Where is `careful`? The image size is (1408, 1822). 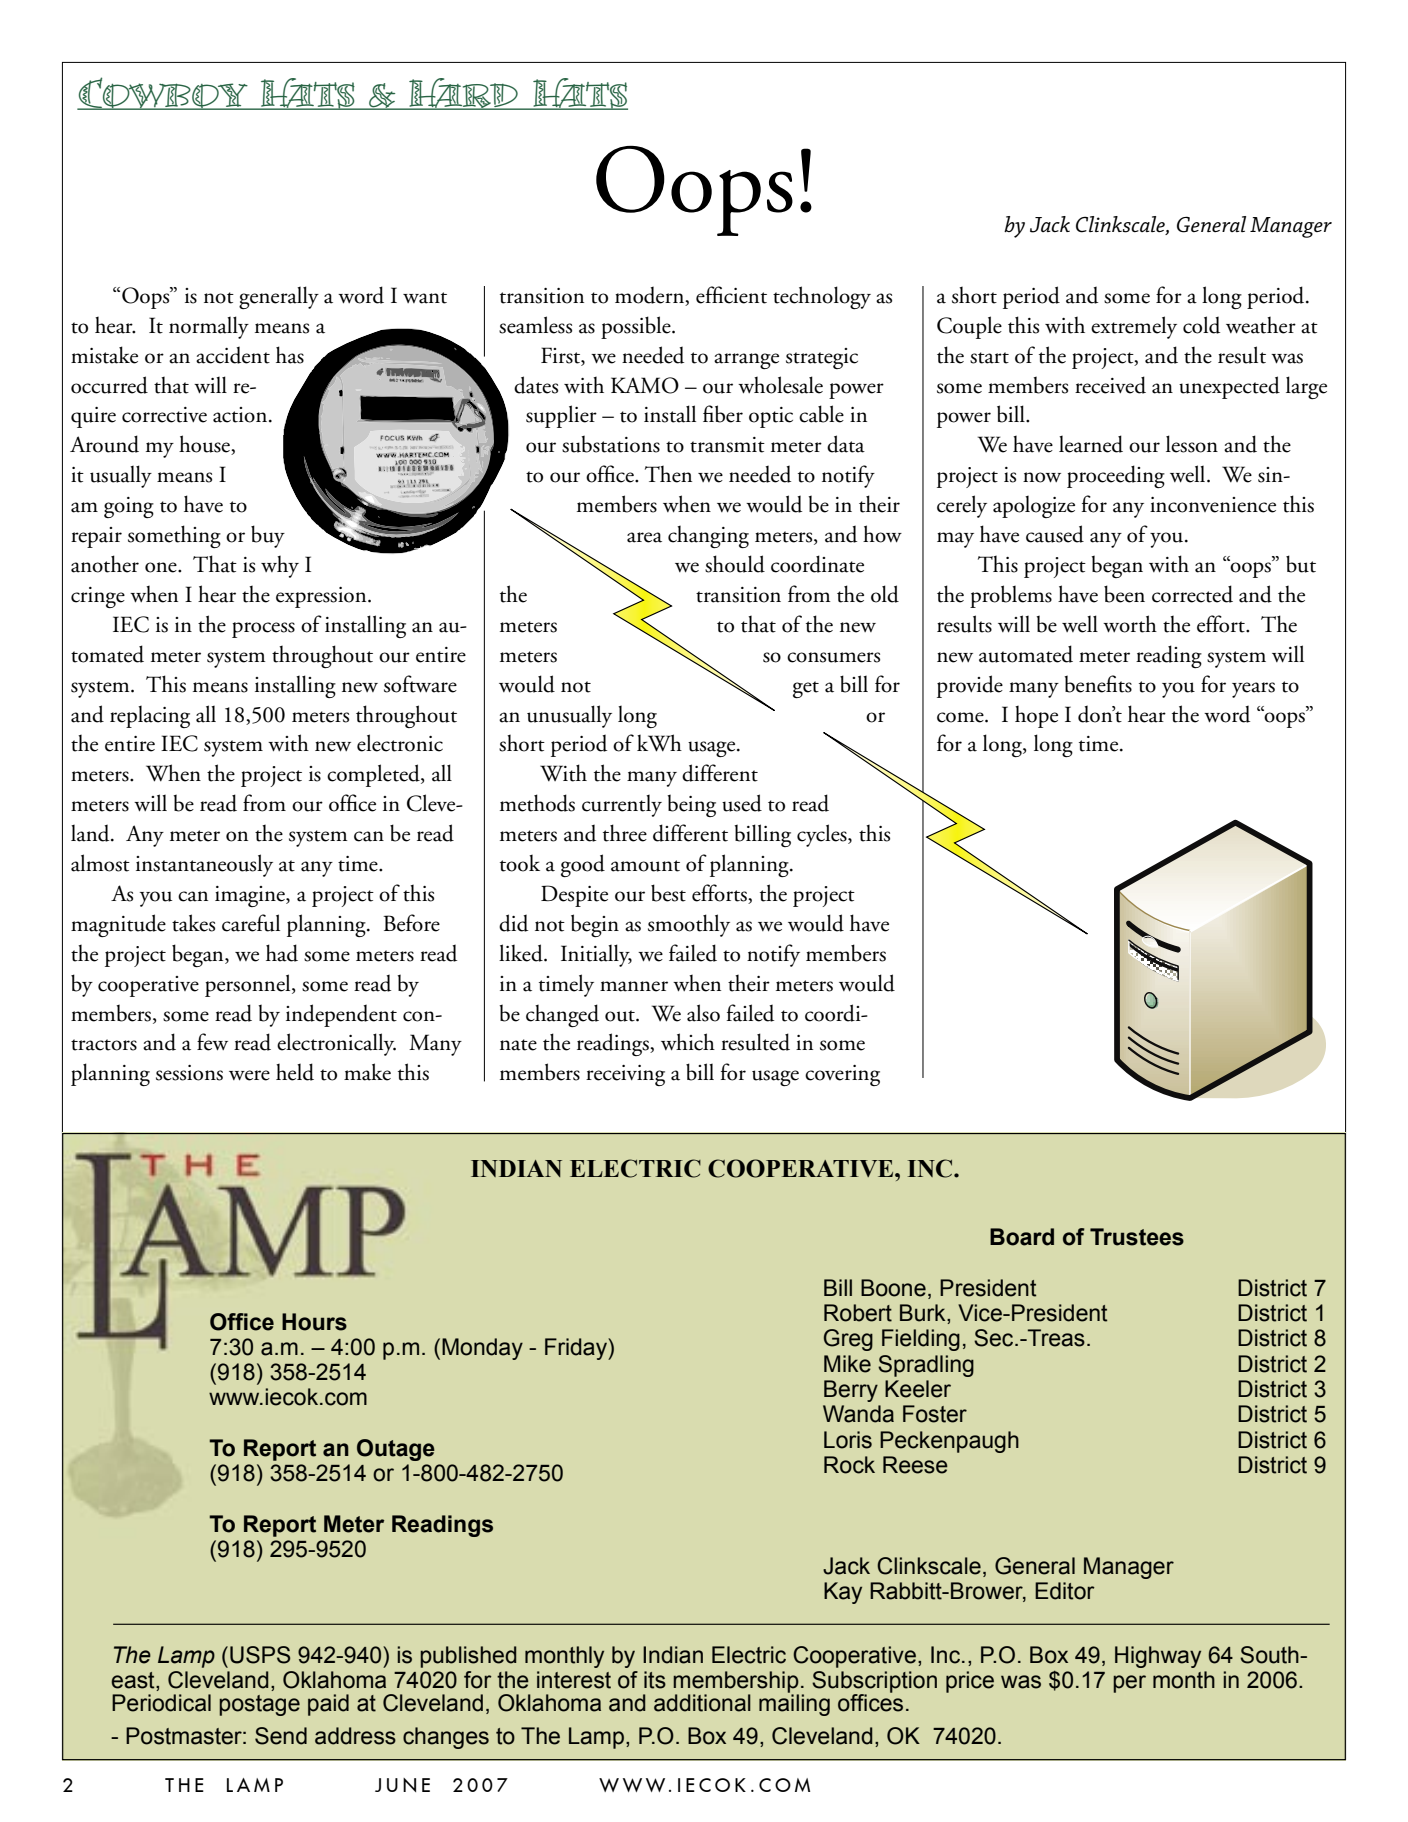 careful is located at coordinates (251, 923).
